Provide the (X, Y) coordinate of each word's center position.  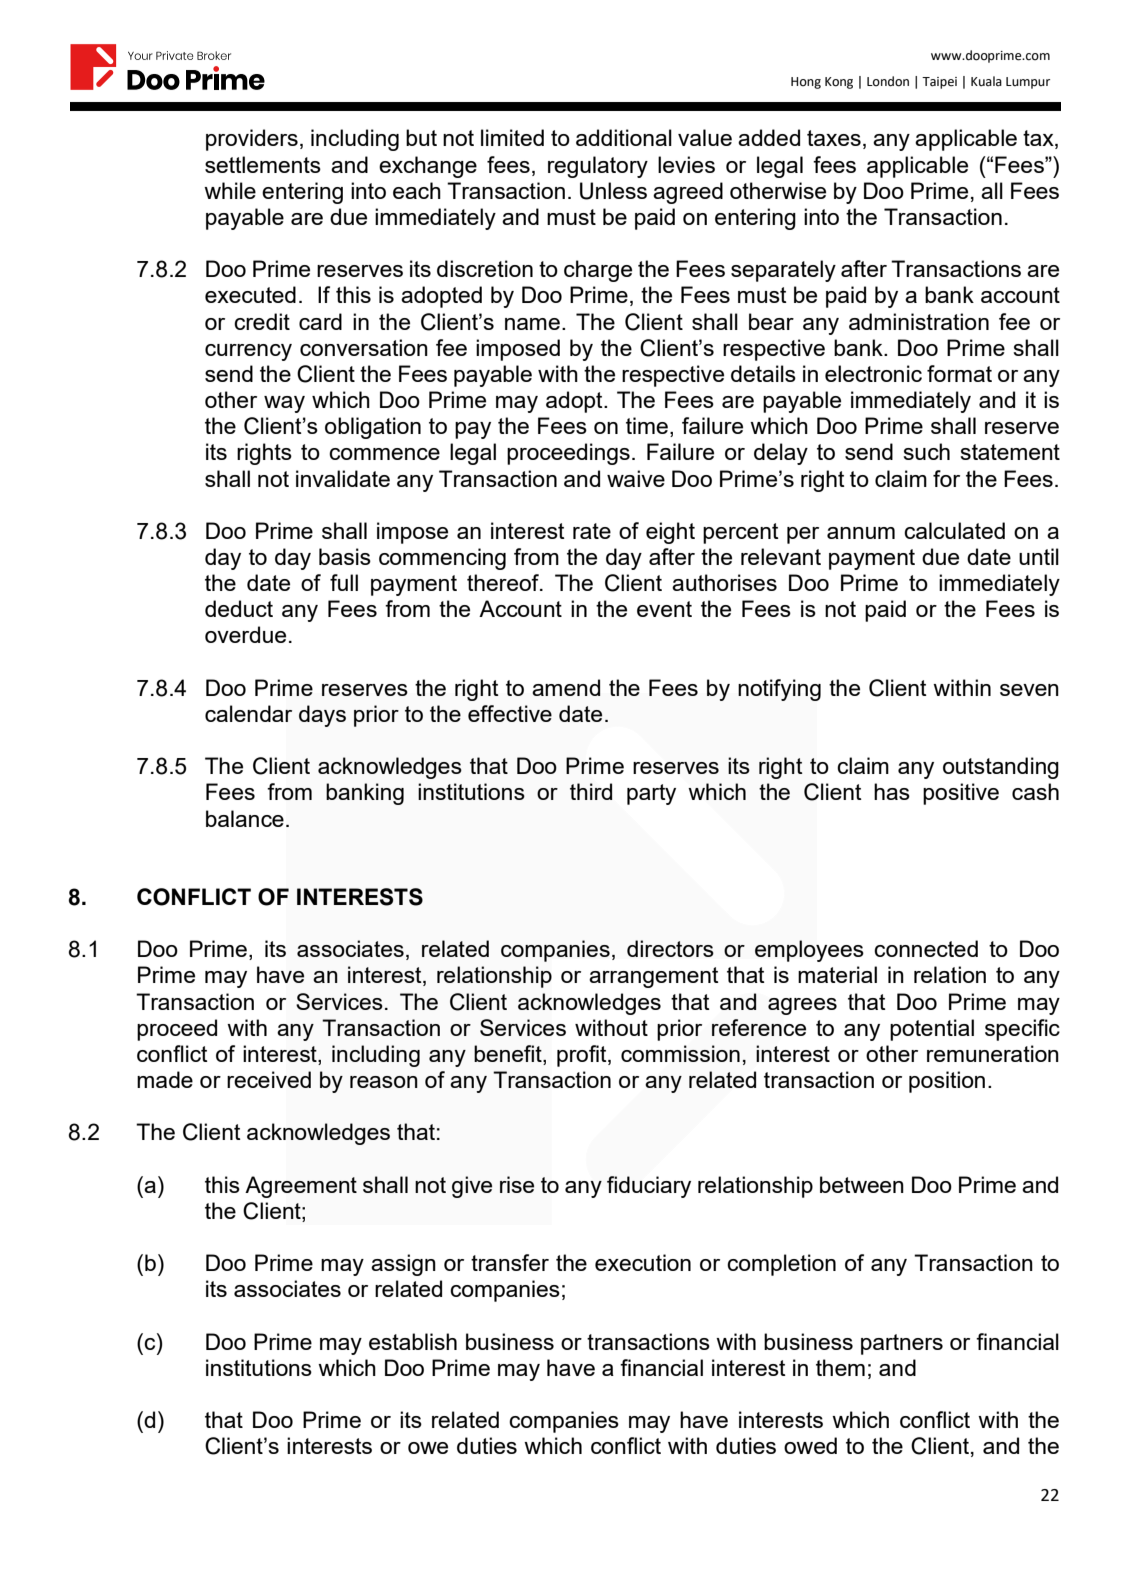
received (269, 1079)
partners (902, 1344)
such (926, 451)
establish (413, 1341)
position (947, 1082)
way (284, 404)
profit (583, 1056)
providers (252, 140)
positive (961, 794)
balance (245, 818)
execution (643, 1262)
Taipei (939, 83)
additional (624, 137)
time (647, 425)
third (591, 791)
